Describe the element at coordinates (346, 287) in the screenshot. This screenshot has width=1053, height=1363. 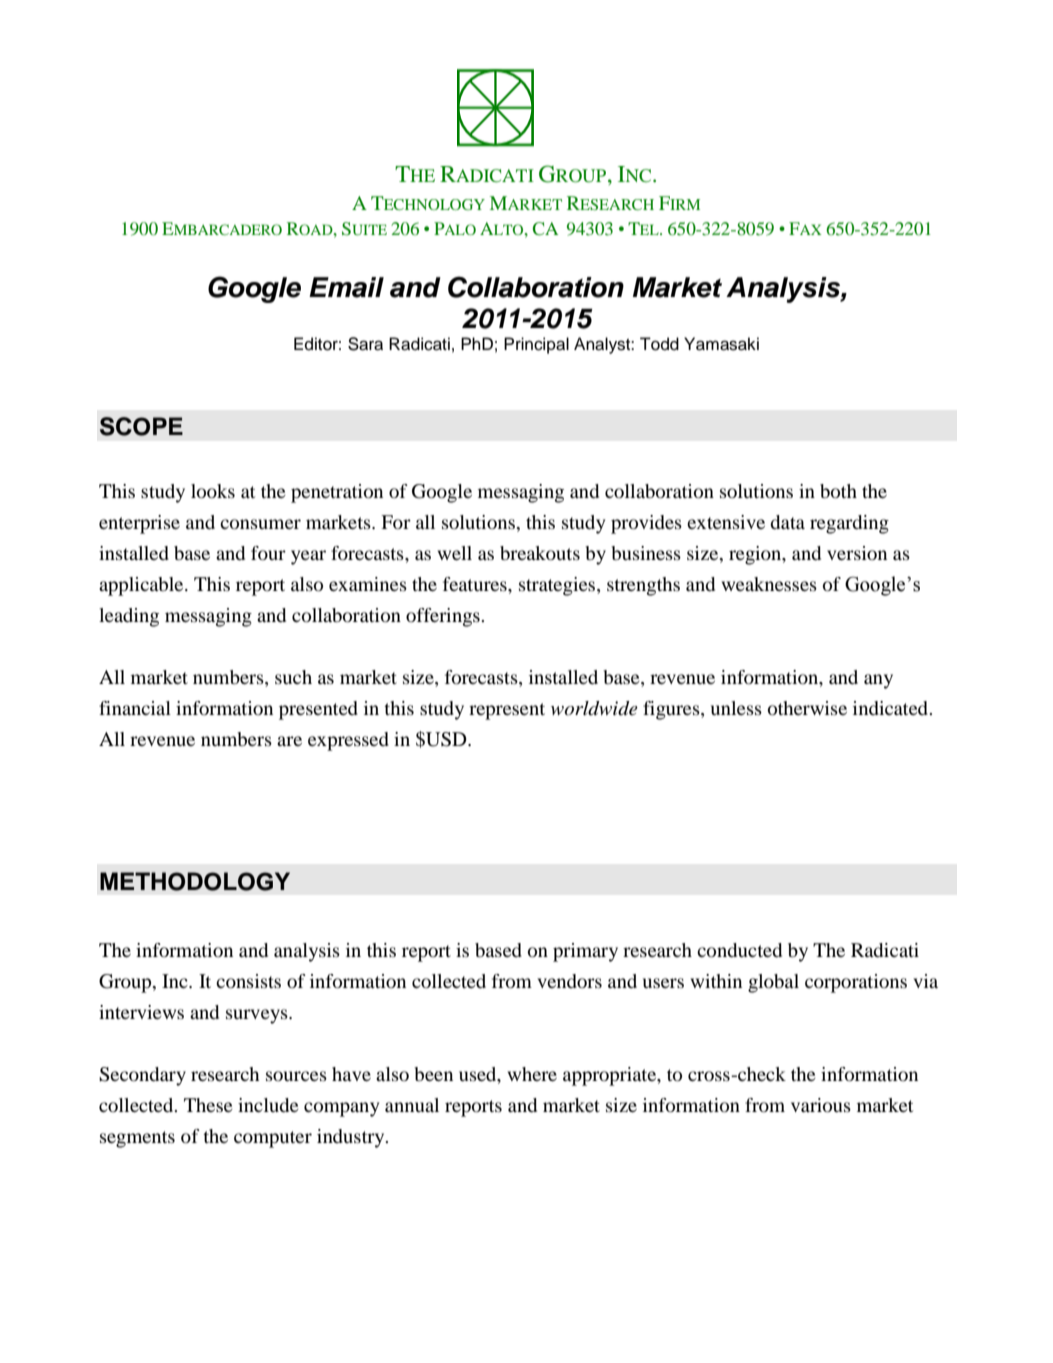
I see `Email` at that location.
